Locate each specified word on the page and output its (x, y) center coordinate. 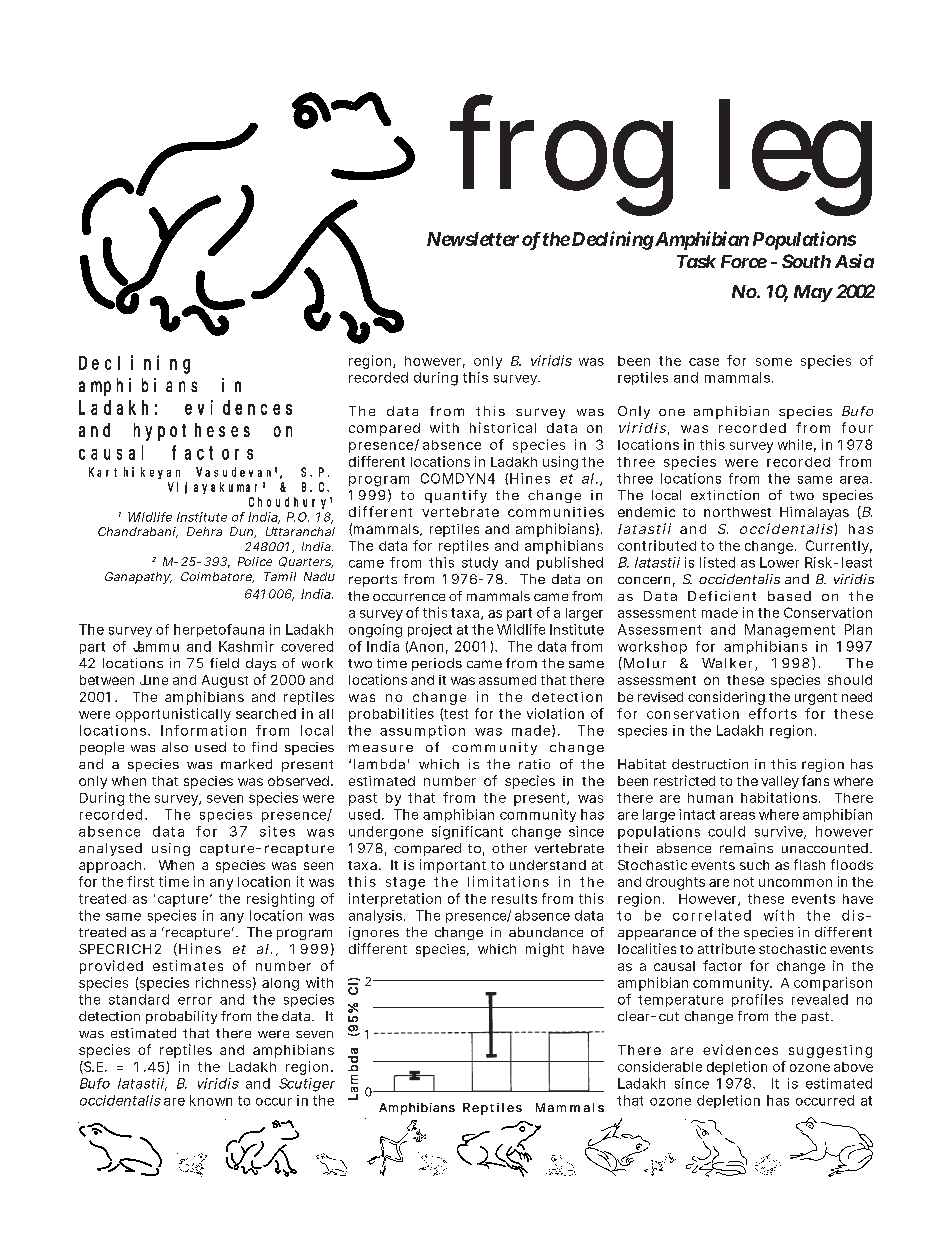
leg (795, 157)
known (211, 1100)
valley (782, 782)
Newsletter (473, 239)
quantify (456, 496)
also (175, 747)
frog (561, 155)
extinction (725, 495)
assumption (422, 731)
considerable (660, 1066)
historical (503, 427)
